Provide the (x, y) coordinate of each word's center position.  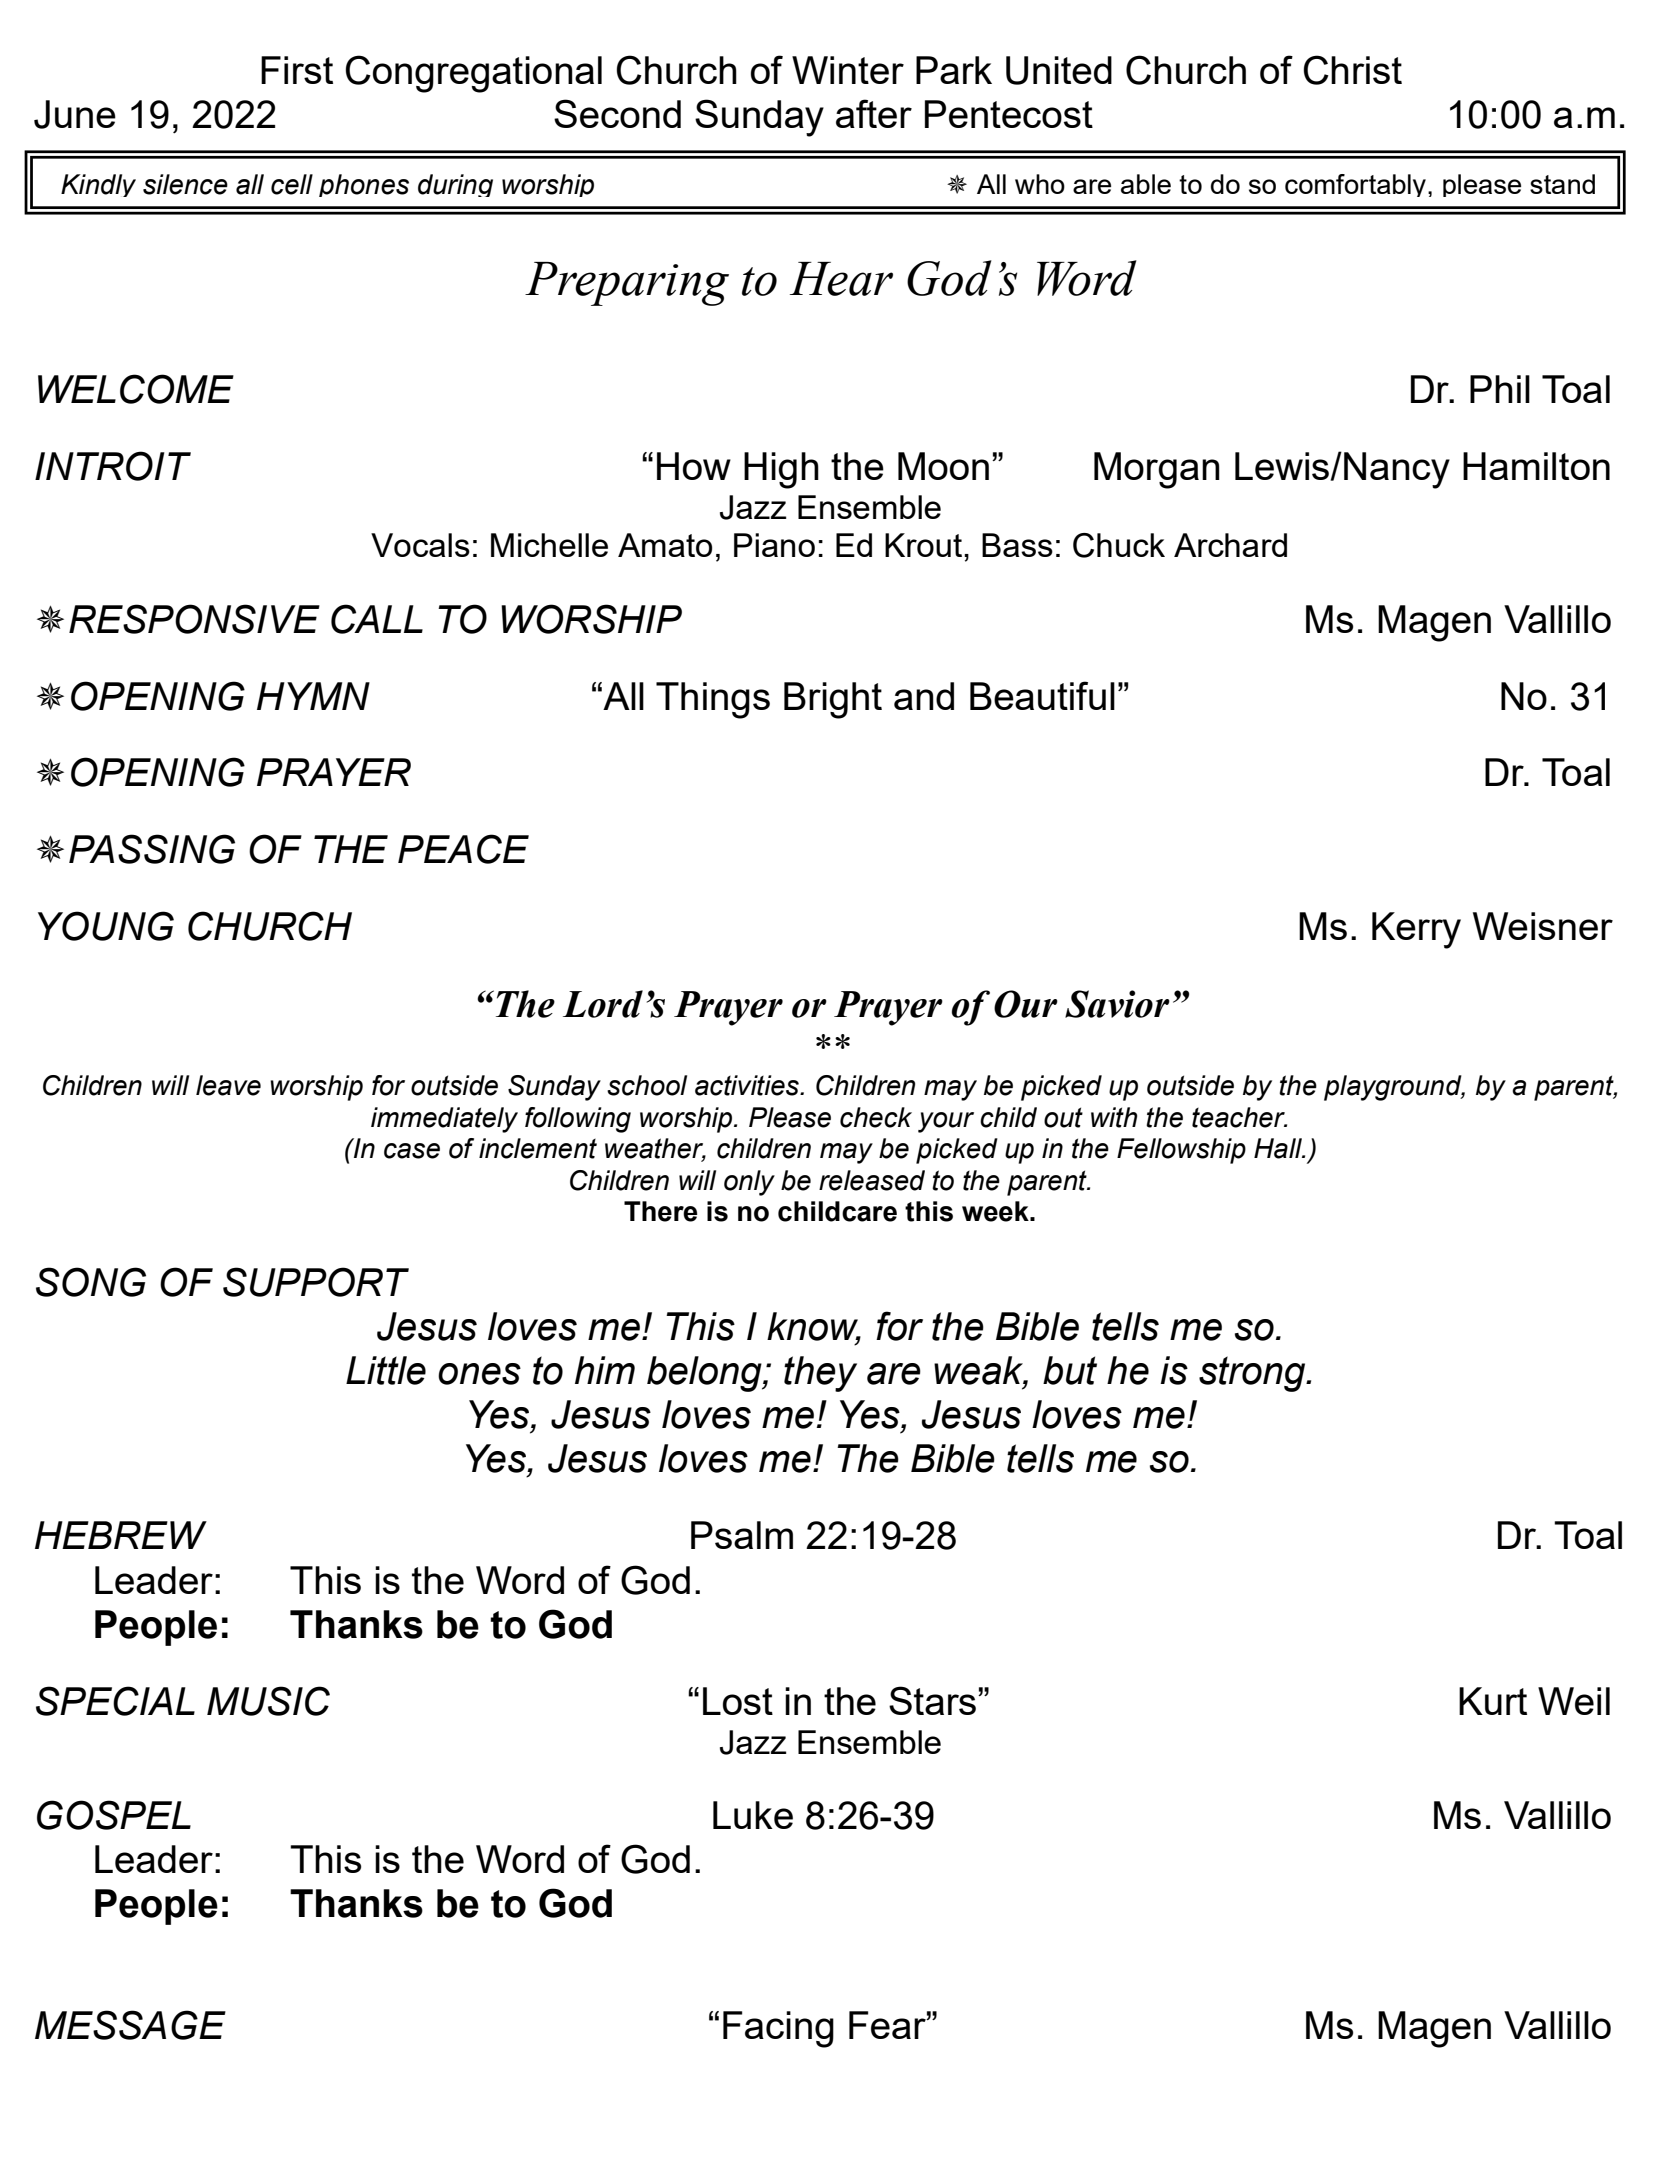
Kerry (1416, 930)
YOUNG (106, 926)
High (781, 470)
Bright (833, 700)
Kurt (1493, 1701)
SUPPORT (316, 1282)
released (872, 1180)
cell (292, 184)
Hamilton (1536, 466)
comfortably (1355, 185)
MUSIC (268, 1701)
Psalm (742, 1535)
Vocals (420, 545)
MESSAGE (130, 2025)
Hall (1279, 1148)
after (874, 113)
